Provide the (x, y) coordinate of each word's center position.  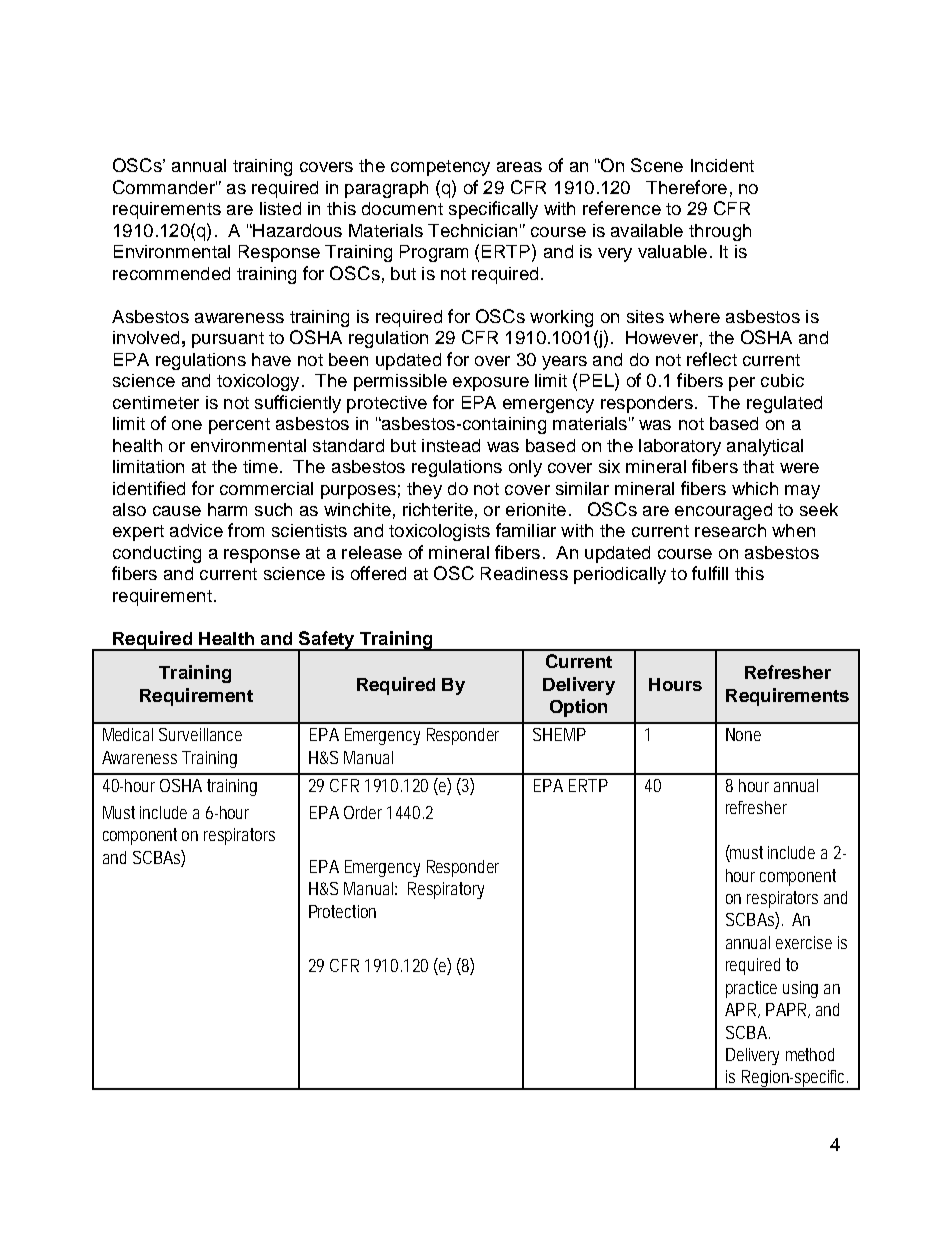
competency (440, 168)
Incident (722, 165)
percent (239, 426)
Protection (342, 911)
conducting (157, 554)
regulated (784, 404)
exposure (491, 384)
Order (363, 812)
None (743, 734)
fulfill (710, 573)
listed (280, 208)
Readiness (524, 573)
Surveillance (200, 734)
